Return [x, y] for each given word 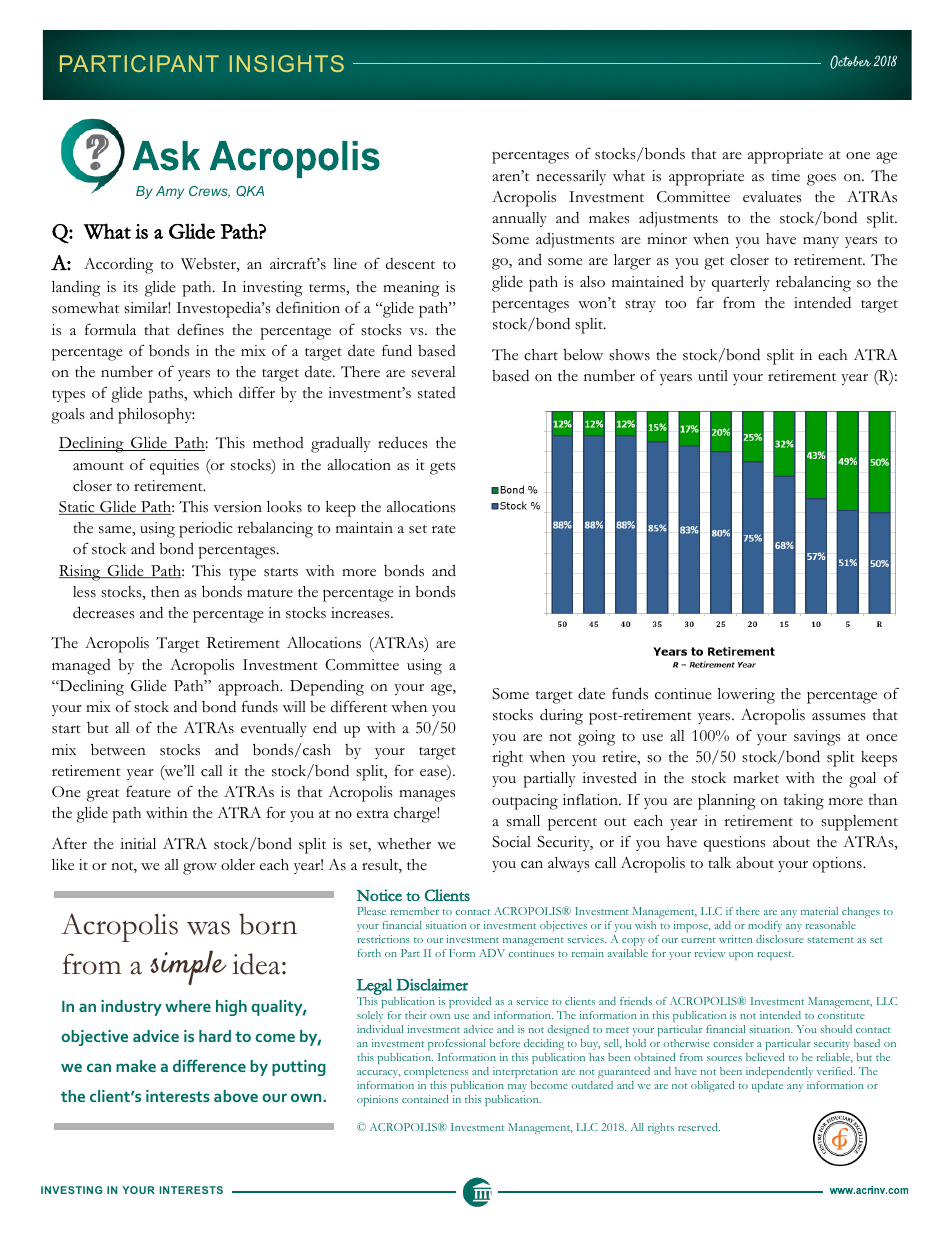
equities [174, 467]
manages [427, 796]
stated [437, 393]
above [236, 1096]
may [517, 1088]
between [118, 749]
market [756, 778]
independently [779, 1072]
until [713, 375]
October [850, 62]
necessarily [571, 177]
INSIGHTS [287, 63]
